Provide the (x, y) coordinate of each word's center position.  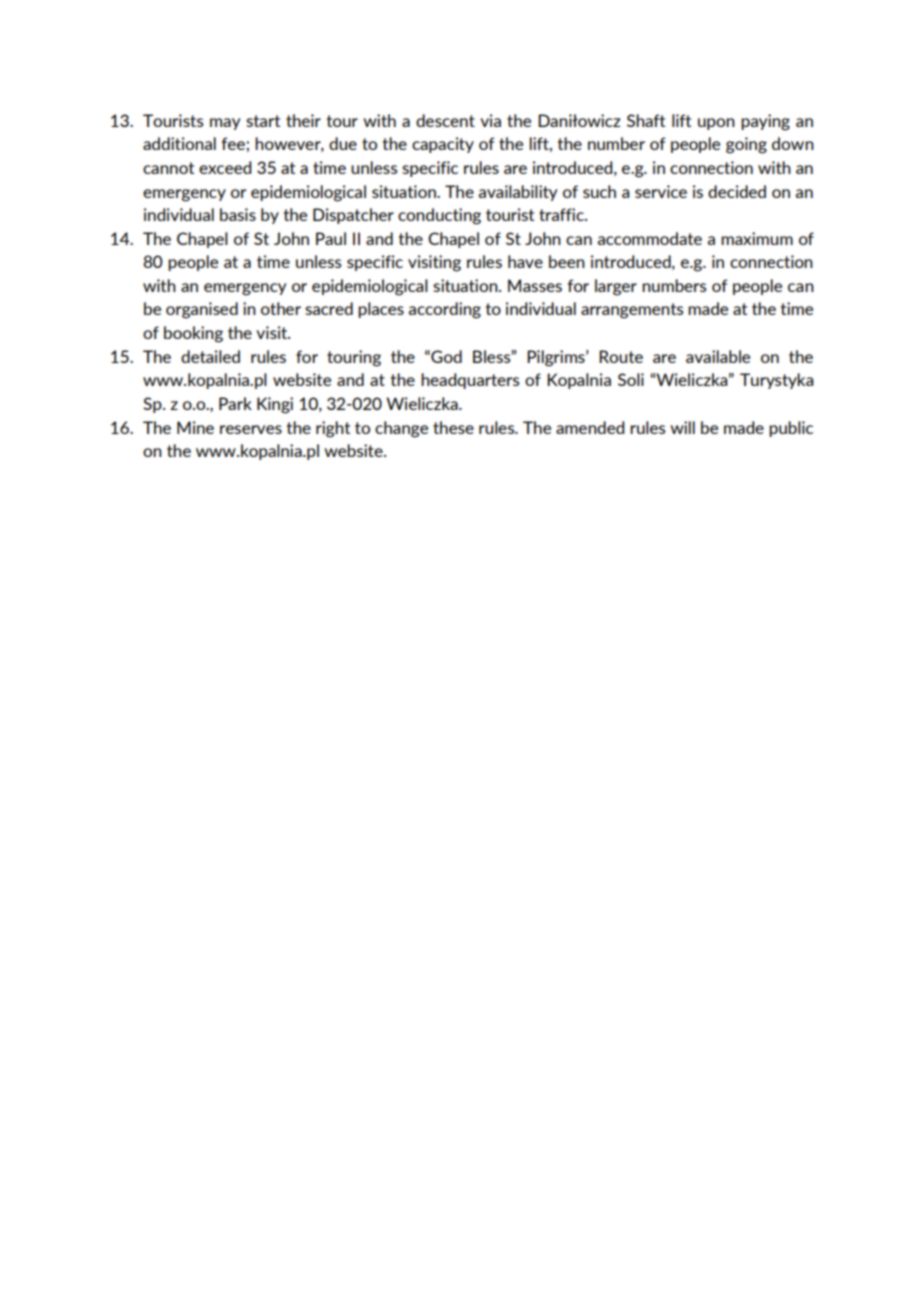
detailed (210, 356)
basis (238, 214)
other (281, 308)
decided (737, 191)
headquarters (470, 381)
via (490, 120)
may (225, 124)
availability (518, 193)
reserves (251, 429)
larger (616, 287)
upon (716, 124)
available (718, 356)
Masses (535, 285)
